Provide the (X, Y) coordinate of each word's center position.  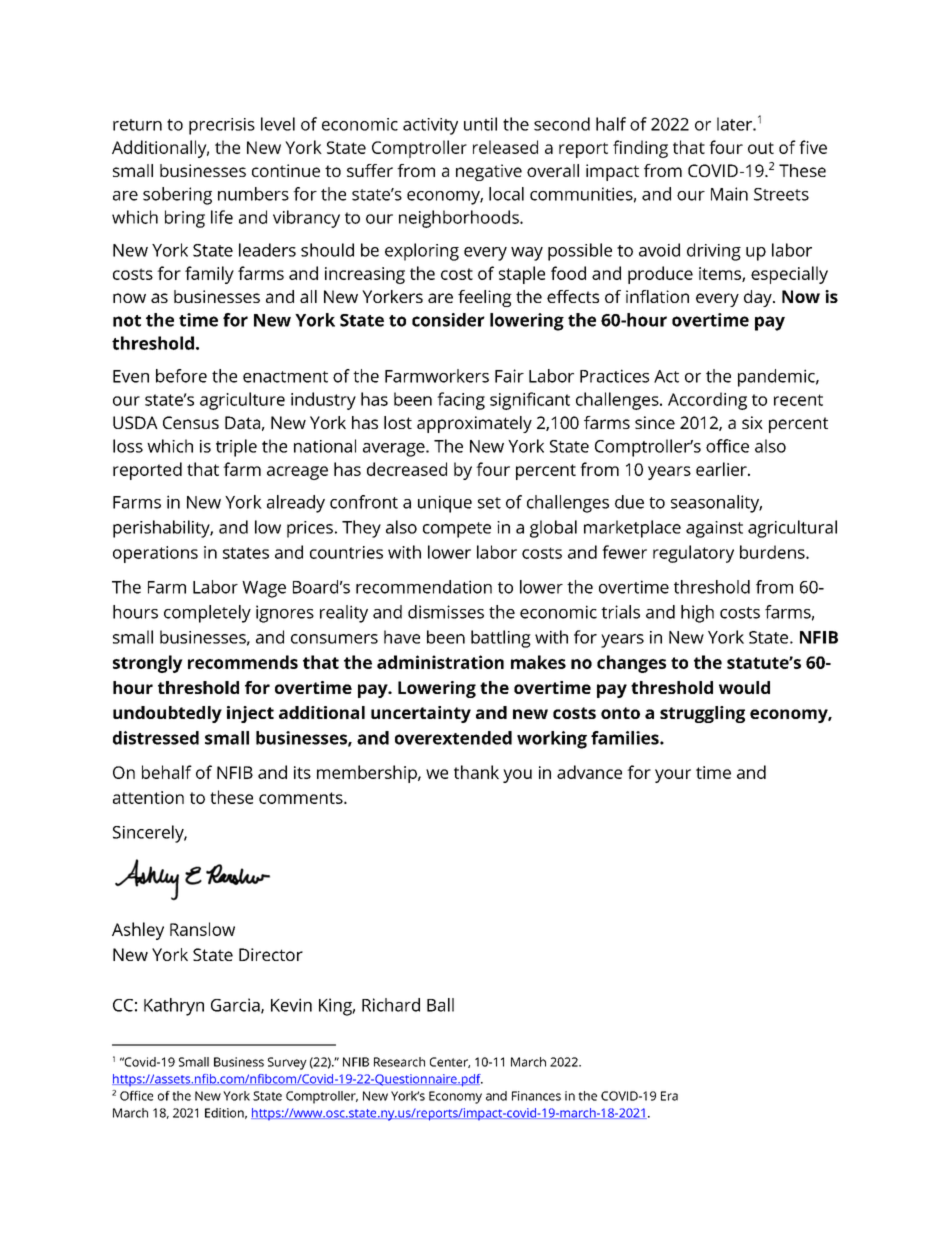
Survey (287, 1063)
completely (207, 614)
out (761, 148)
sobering (177, 196)
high (697, 614)
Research (399, 1062)
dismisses (446, 612)
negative (489, 172)
